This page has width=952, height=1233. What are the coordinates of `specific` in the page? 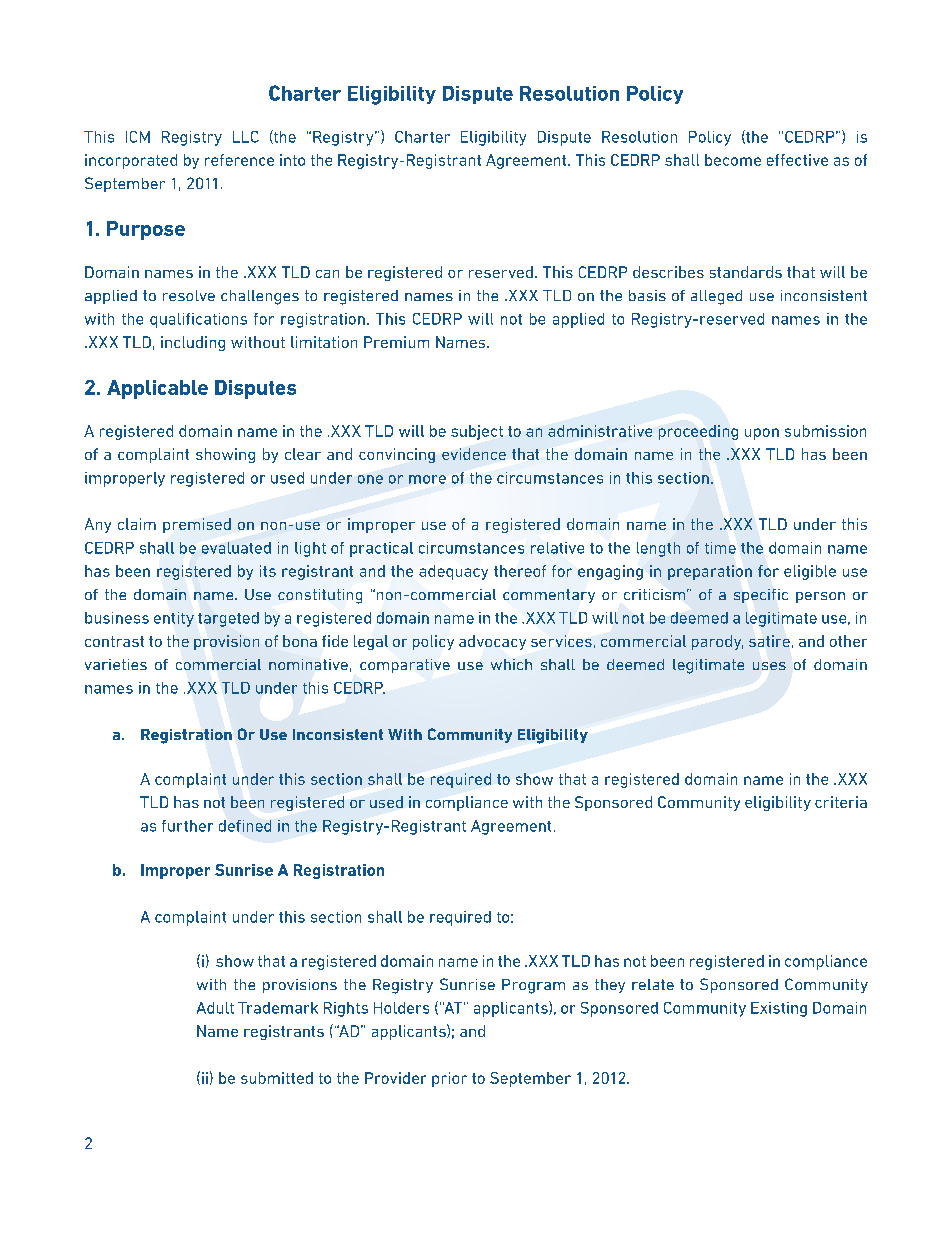 It's located at (761, 596).
